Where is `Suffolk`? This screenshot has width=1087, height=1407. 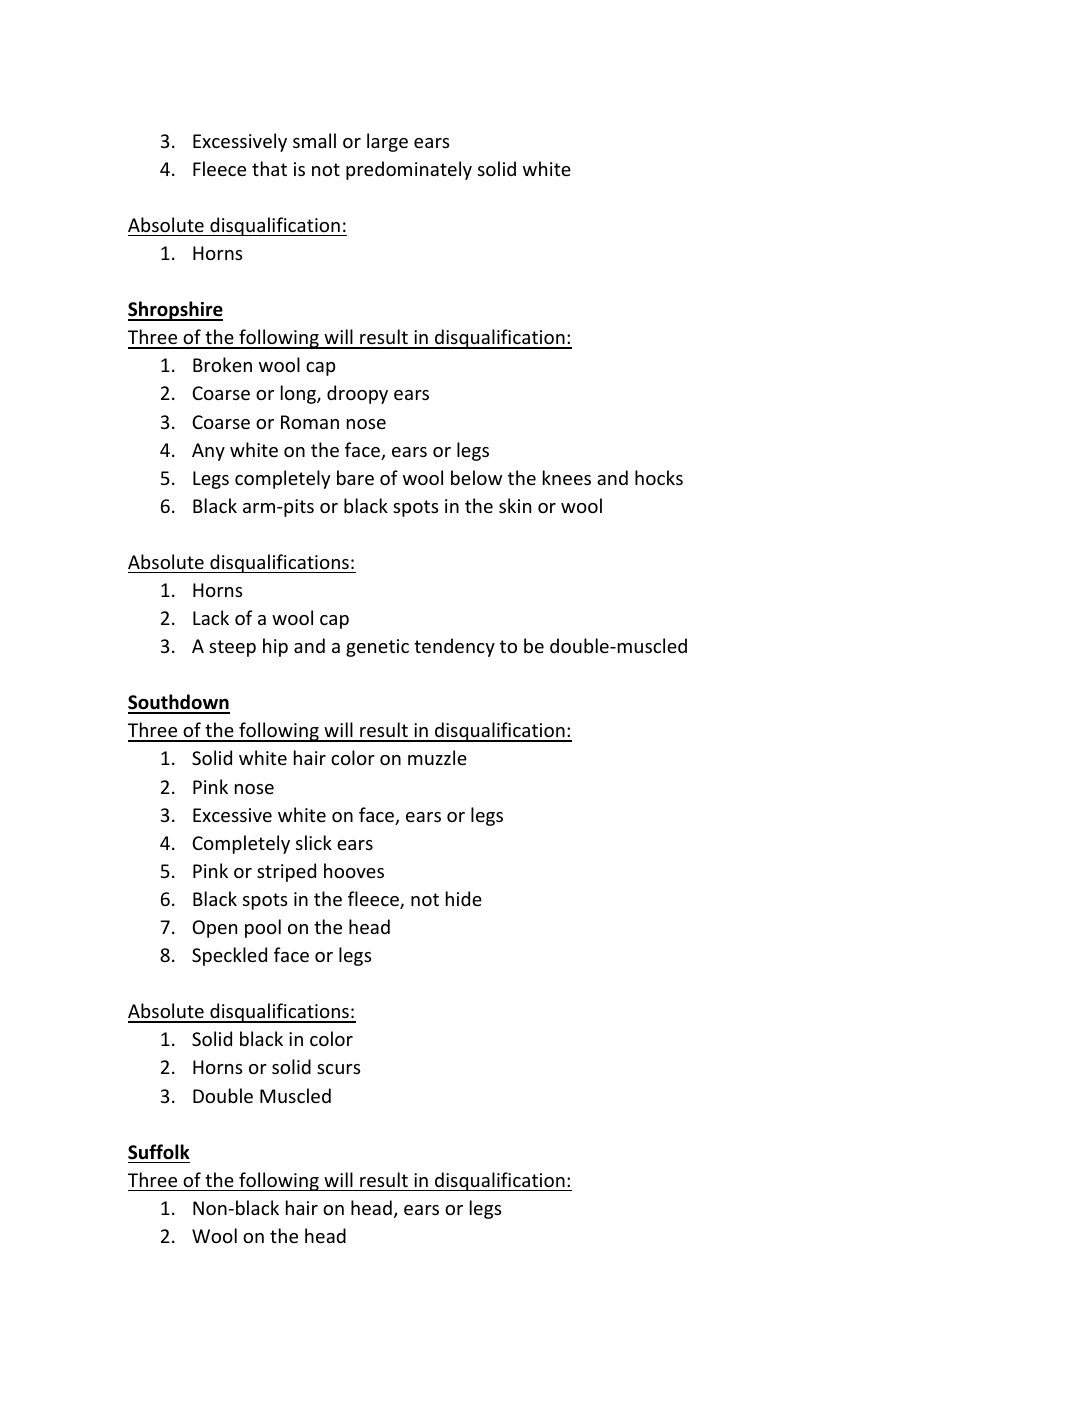
Suffolk is located at coordinates (159, 1152).
